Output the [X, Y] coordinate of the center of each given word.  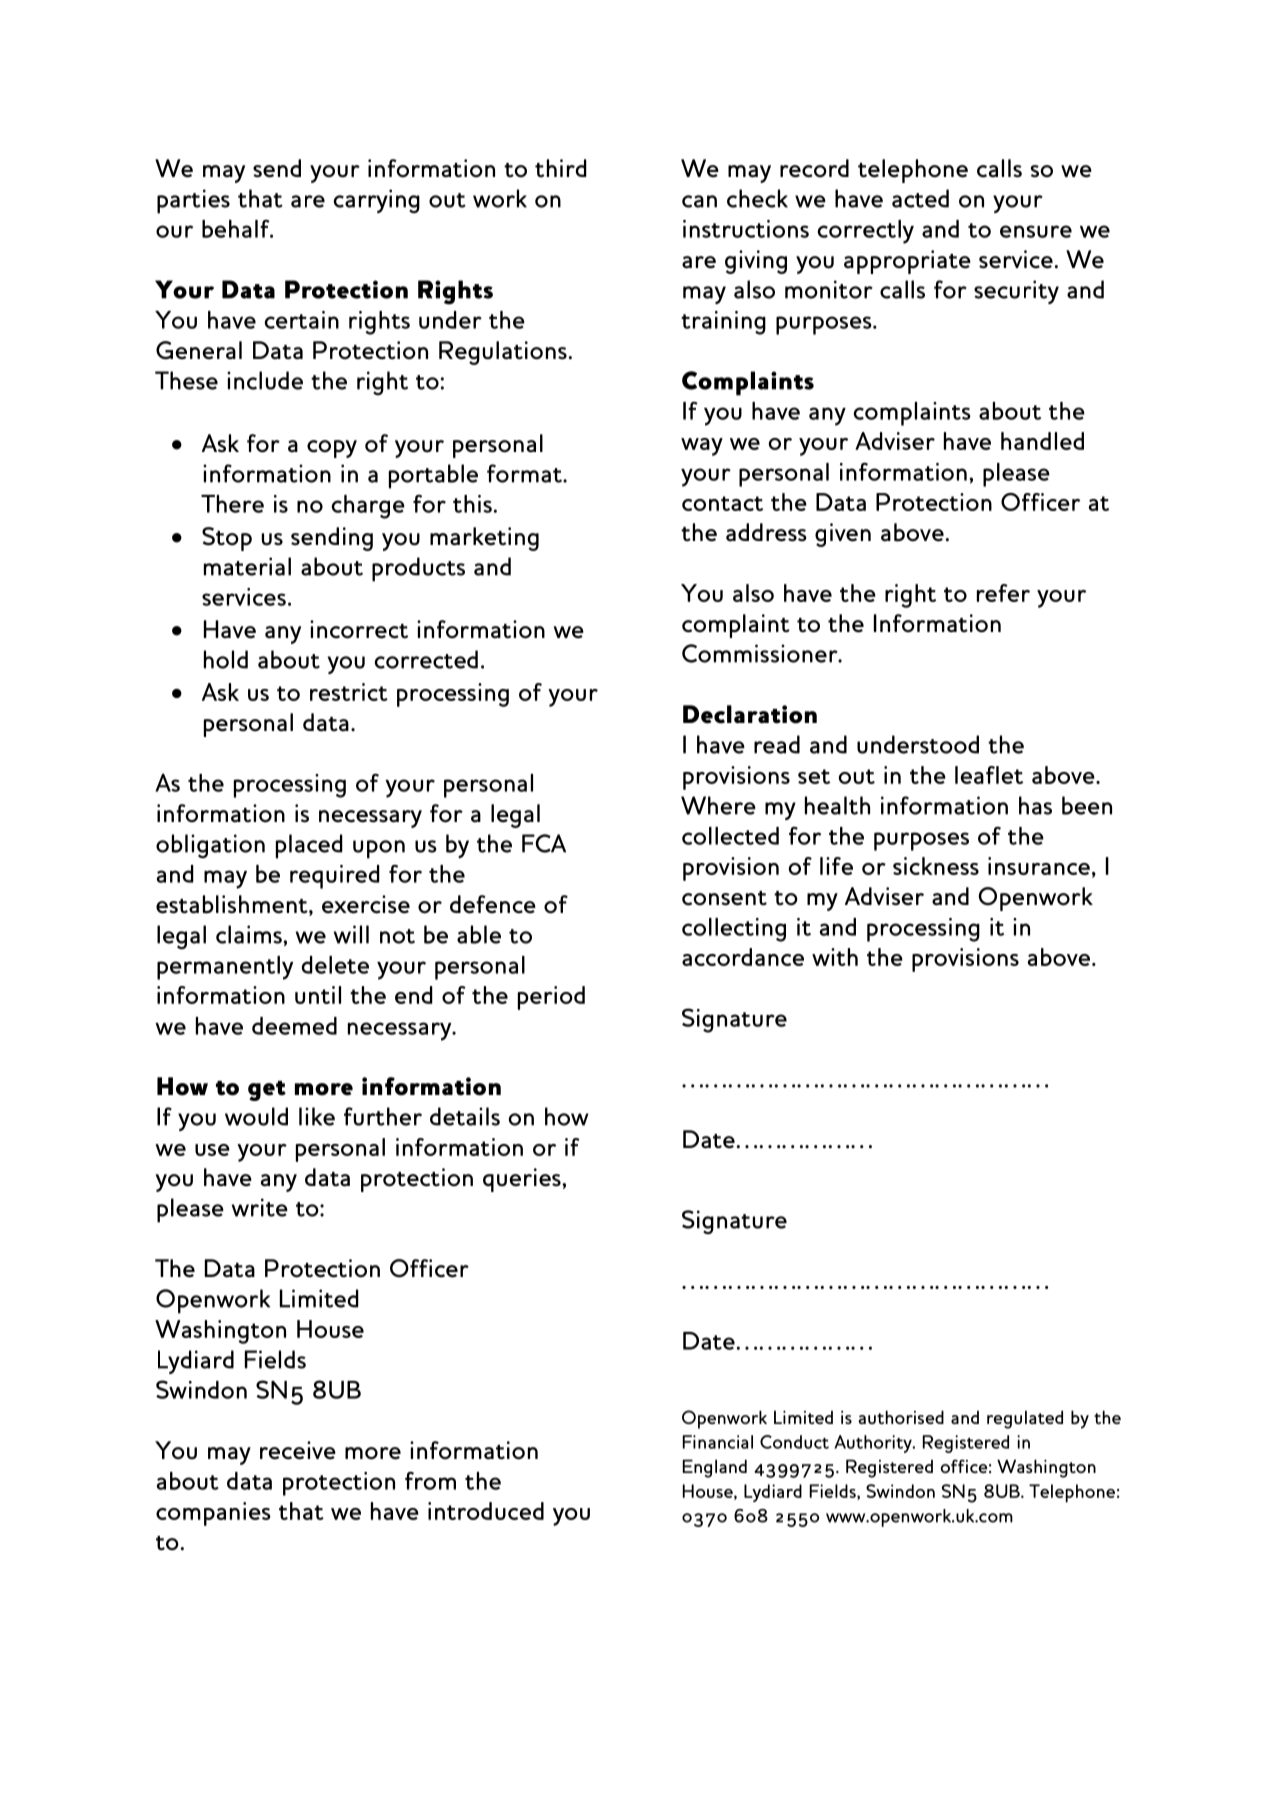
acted [920, 198]
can [699, 201]
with [835, 957]
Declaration [750, 714]
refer [1003, 593]
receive [298, 1450]
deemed [294, 1026]
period [551, 998]
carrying [376, 201]
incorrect [359, 629]
